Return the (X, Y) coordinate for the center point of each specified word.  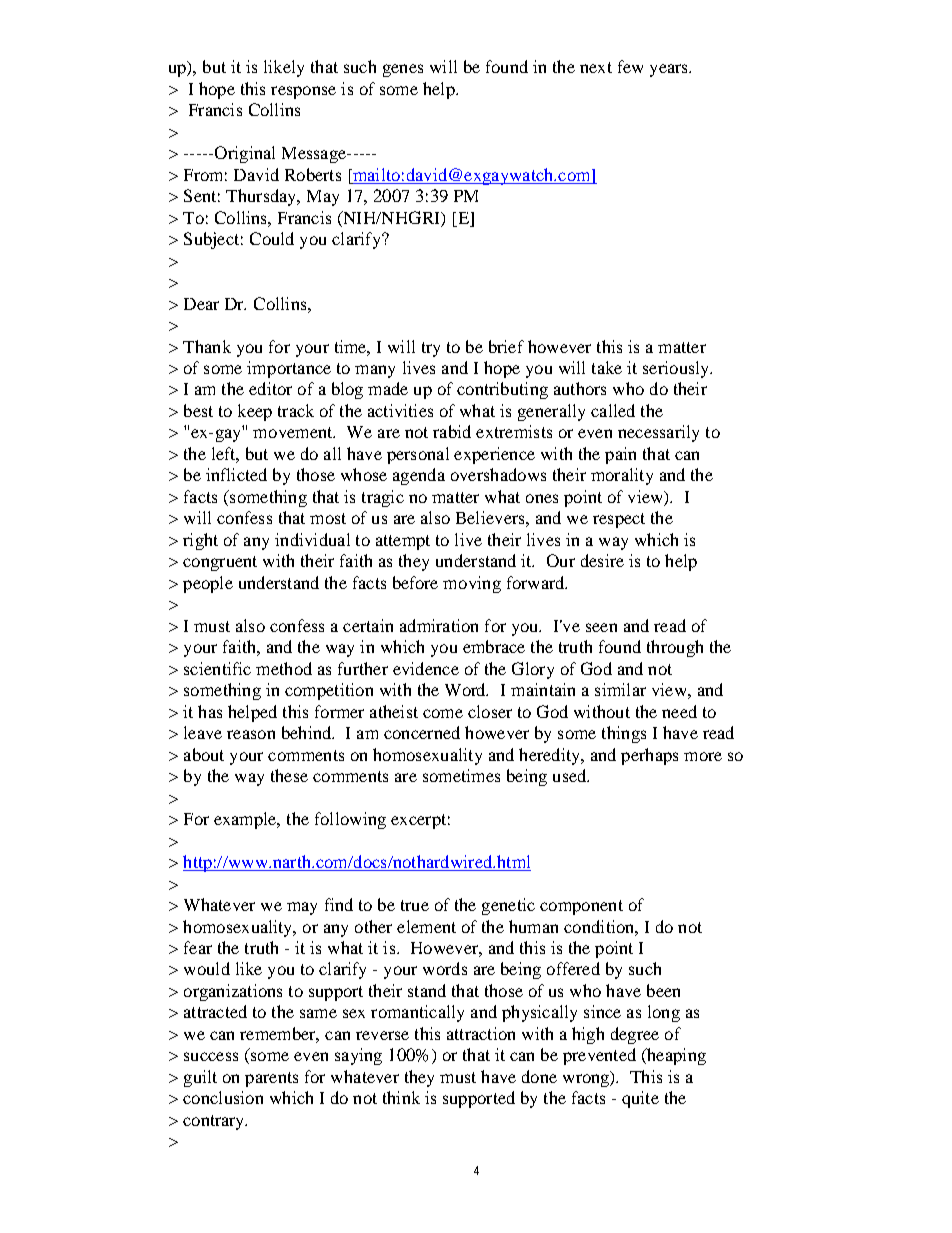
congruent (220, 563)
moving (472, 584)
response (303, 92)
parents (271, 1079)
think (401, 1097)
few (630, 66)
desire (602, 560)
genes (403, 70)
